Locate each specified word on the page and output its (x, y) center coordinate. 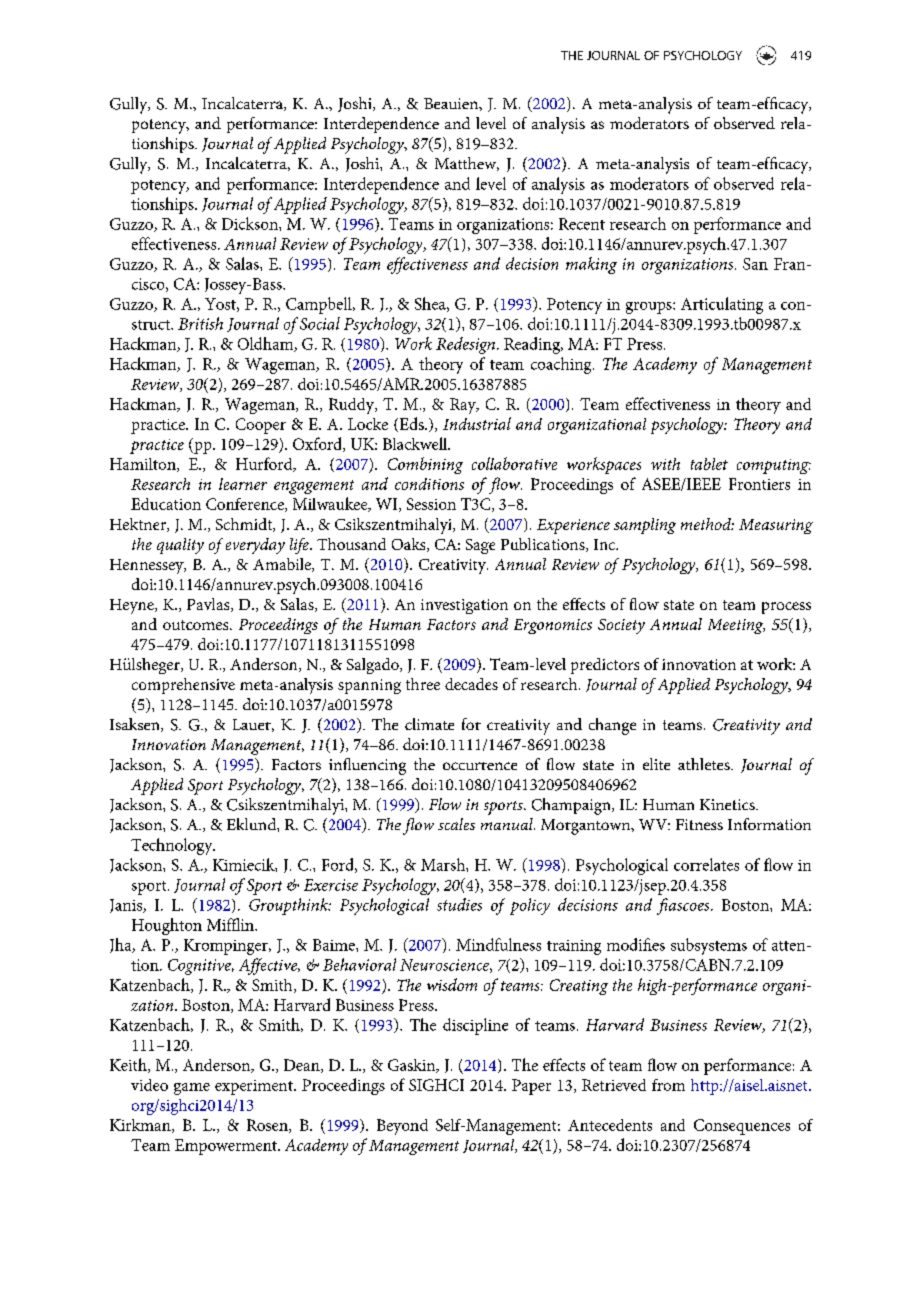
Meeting (736, 626)
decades (471, 684)
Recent (582, 224)
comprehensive (183, 686)
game (192, 1089)
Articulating (722, 305)
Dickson (251, 223)
